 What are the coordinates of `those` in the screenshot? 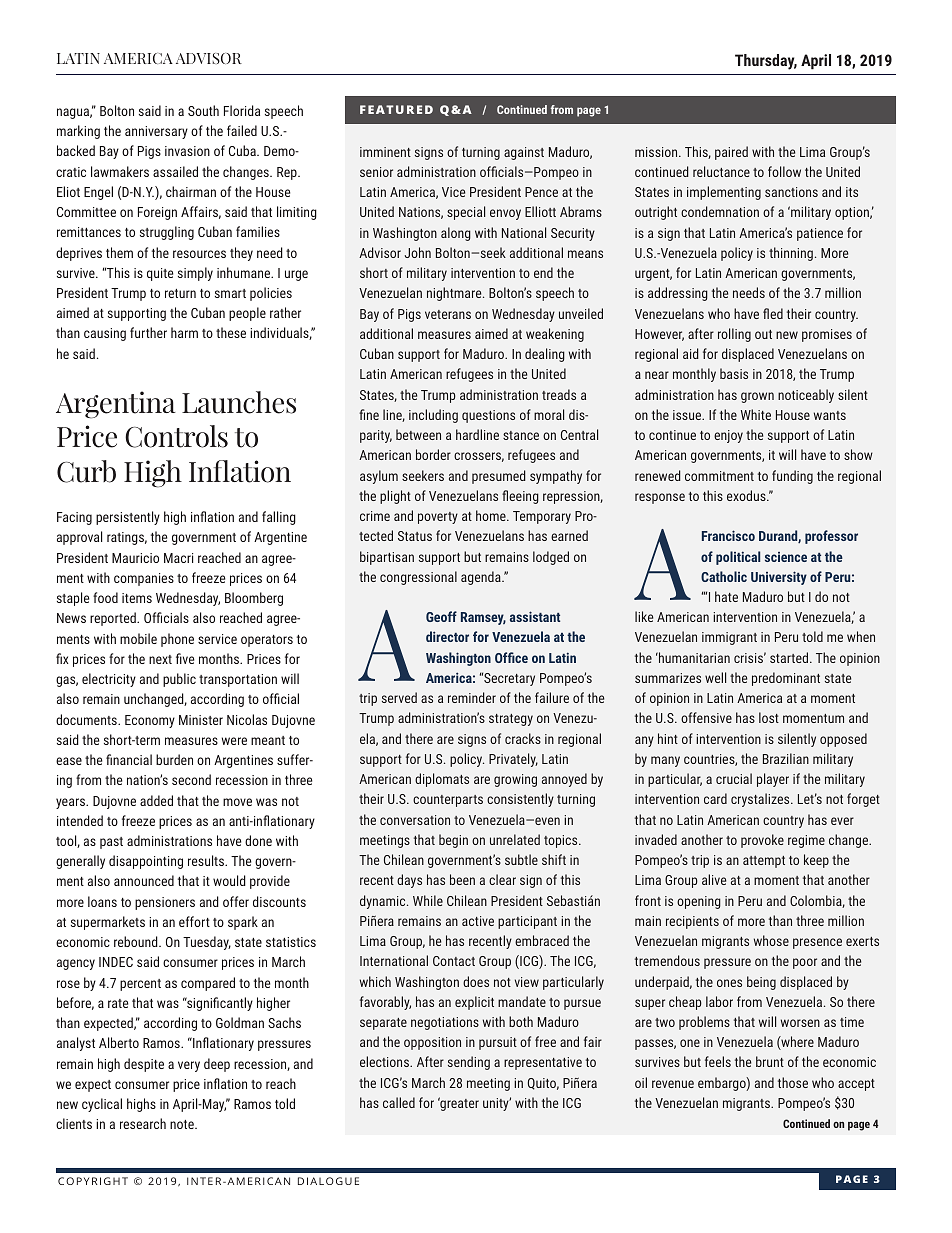 It's located at (793, 1082).
